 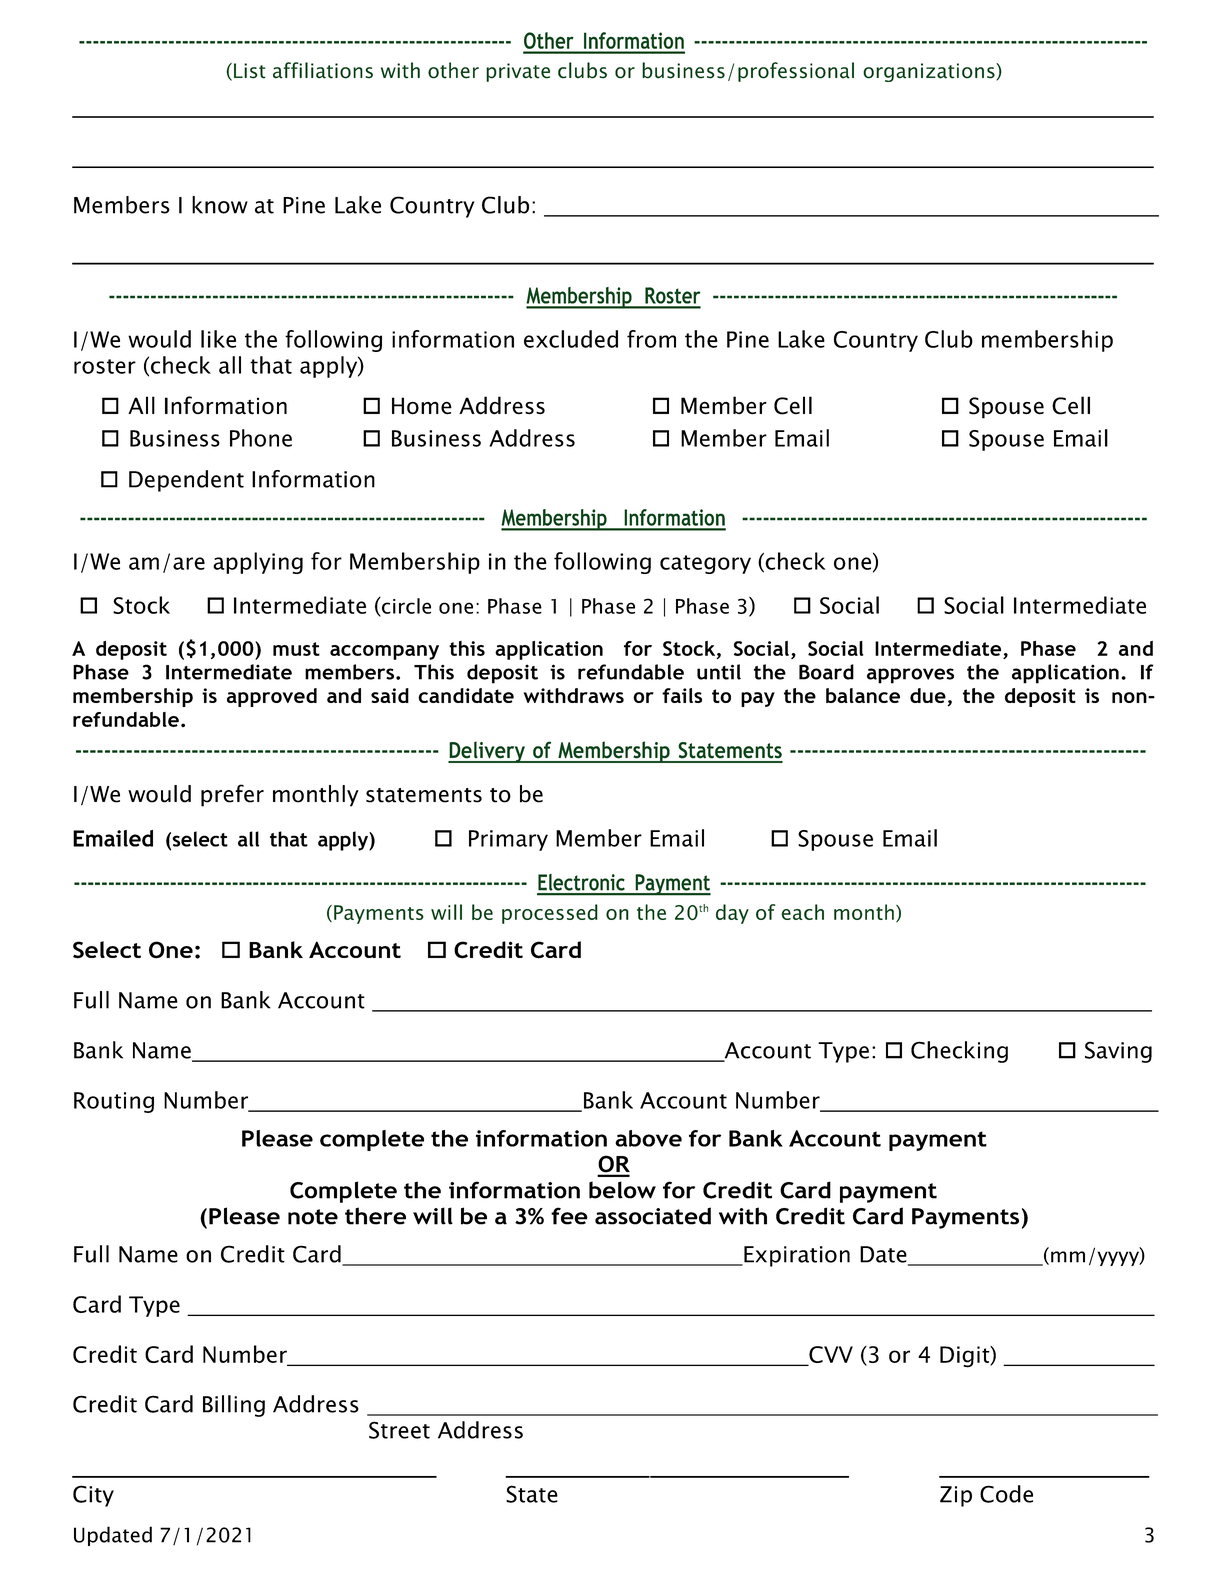 I want to click on category, so click(x=705, y=564).
